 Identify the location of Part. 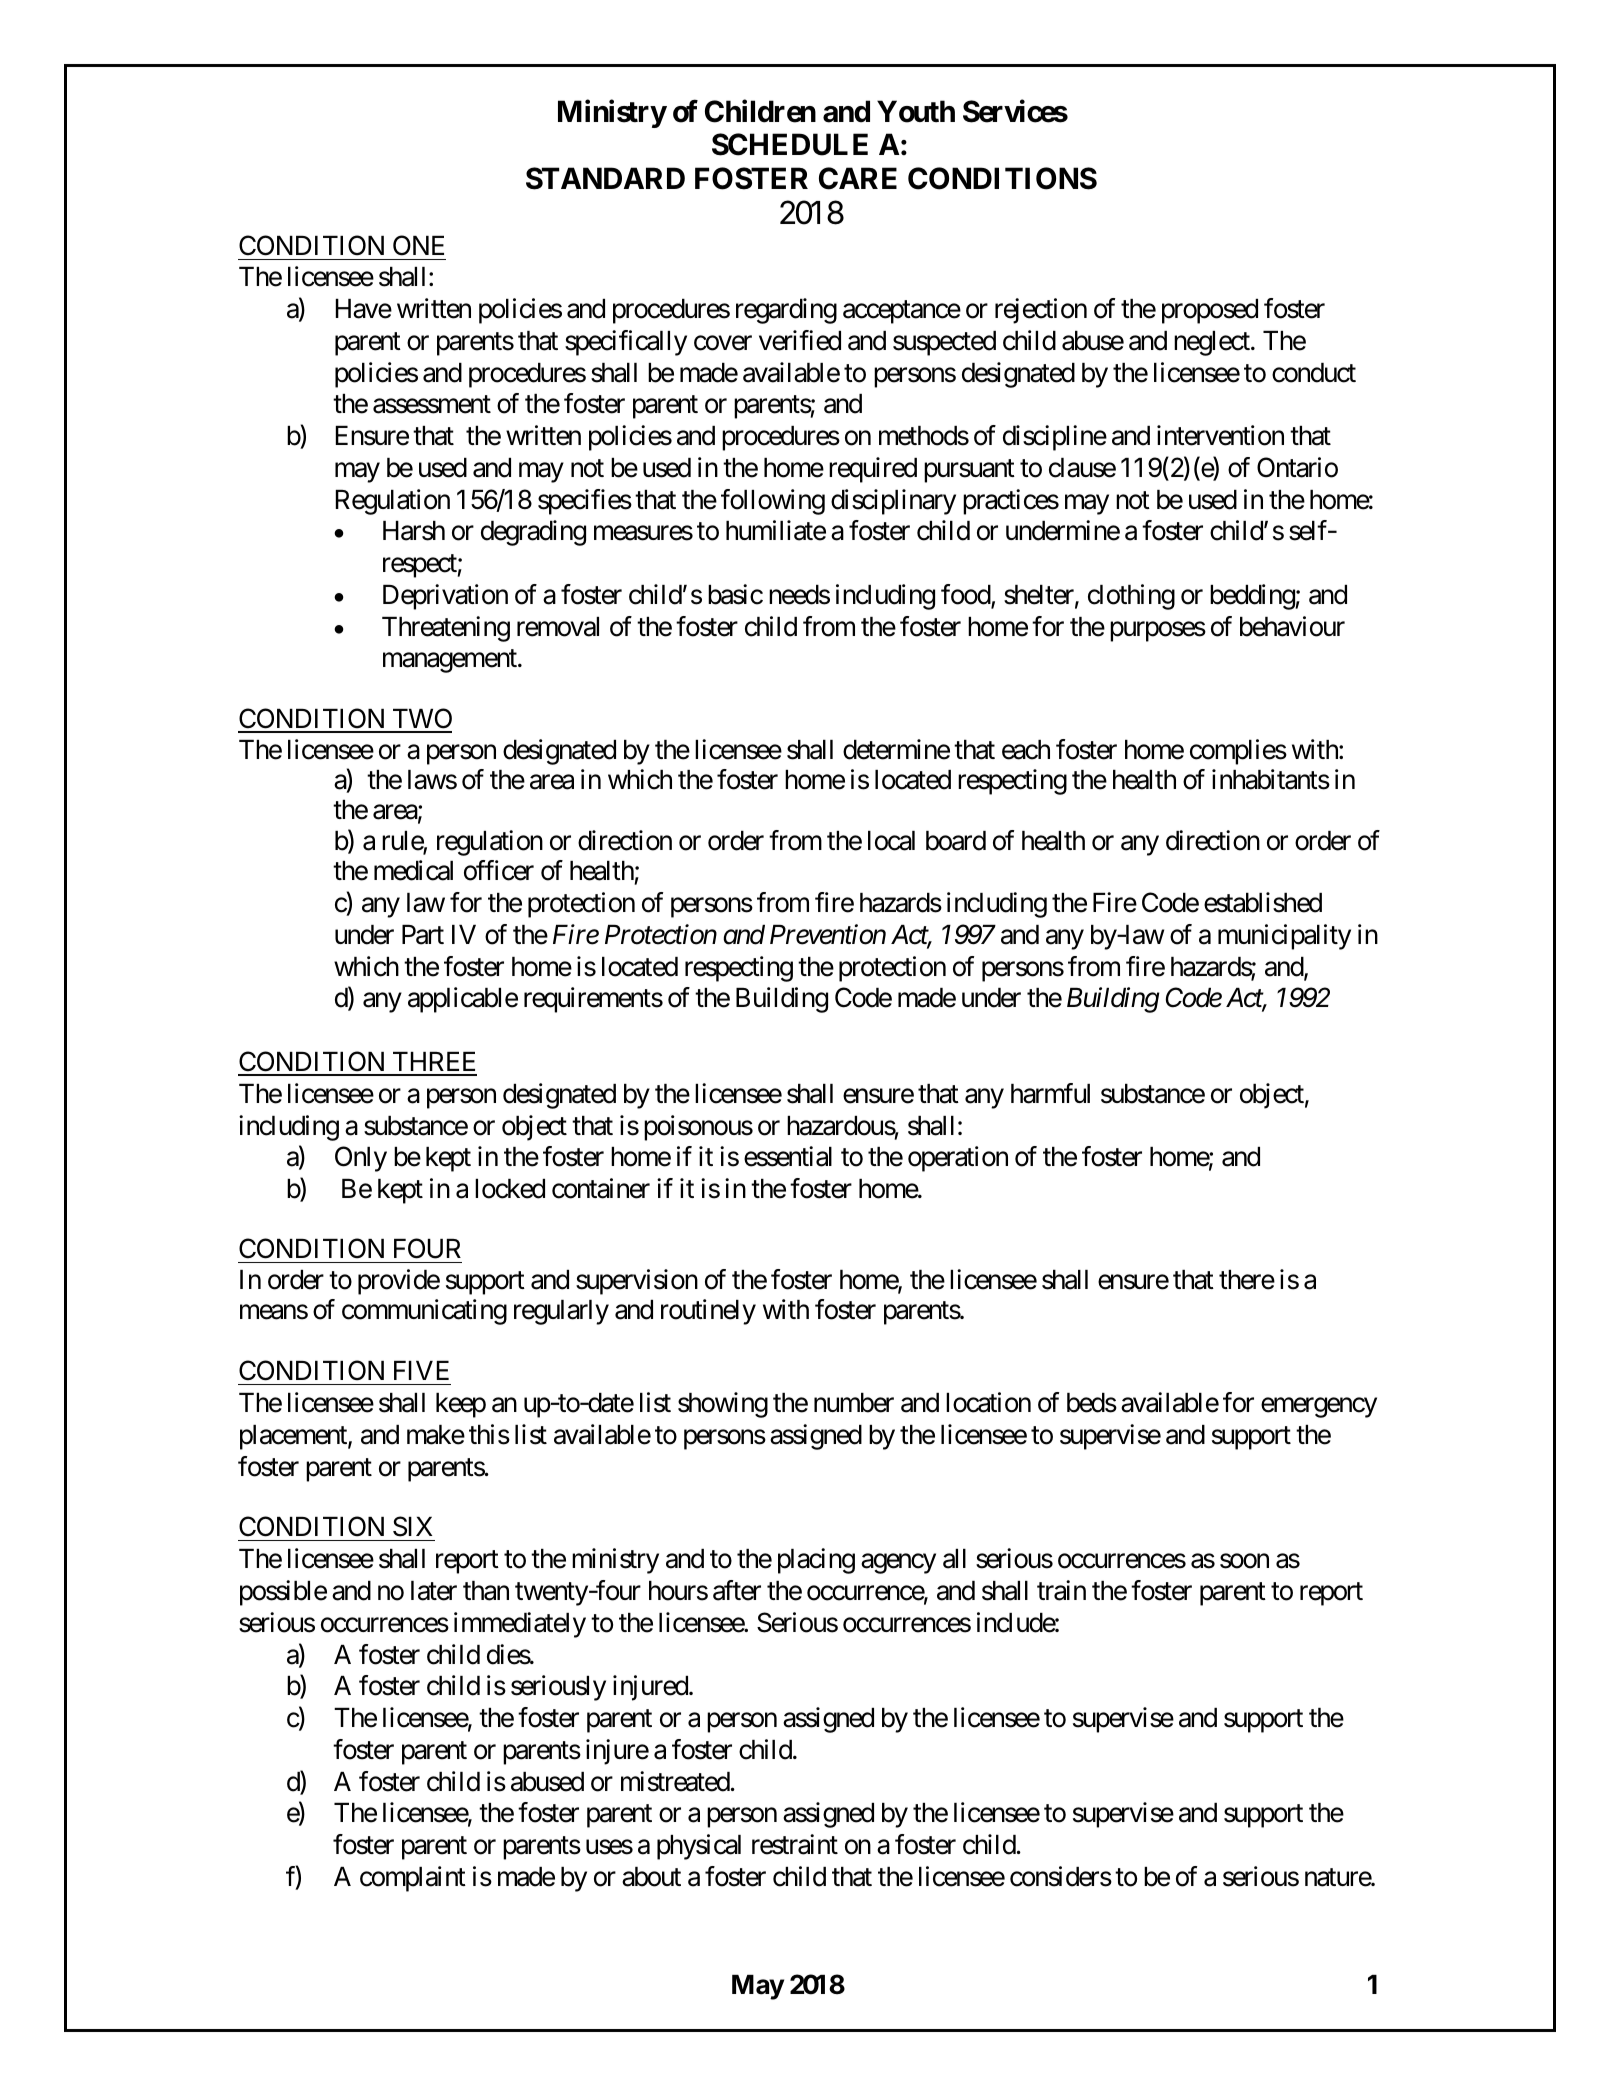
(423, 935).
